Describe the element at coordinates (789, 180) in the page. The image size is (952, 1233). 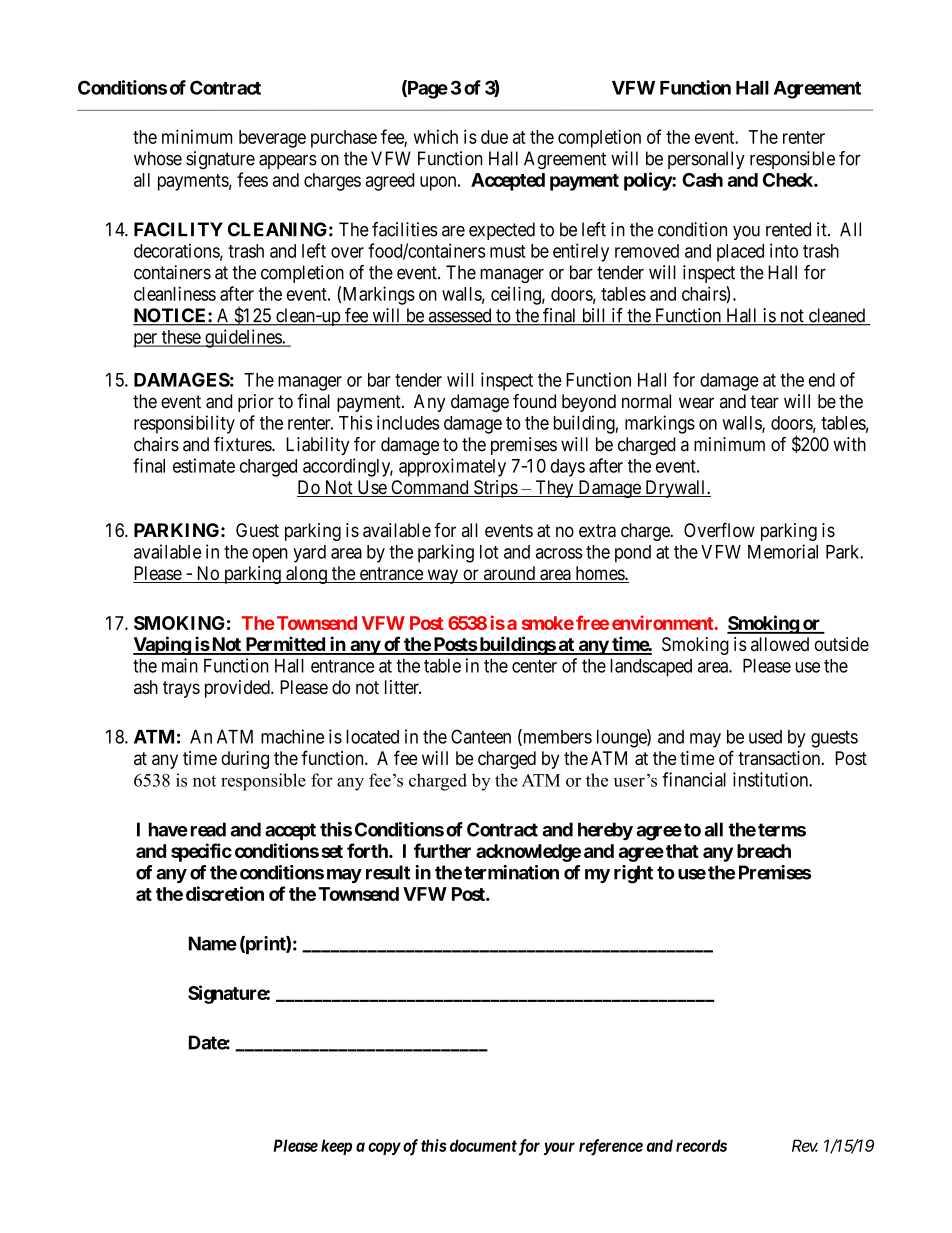
I see `Check` at that location.
